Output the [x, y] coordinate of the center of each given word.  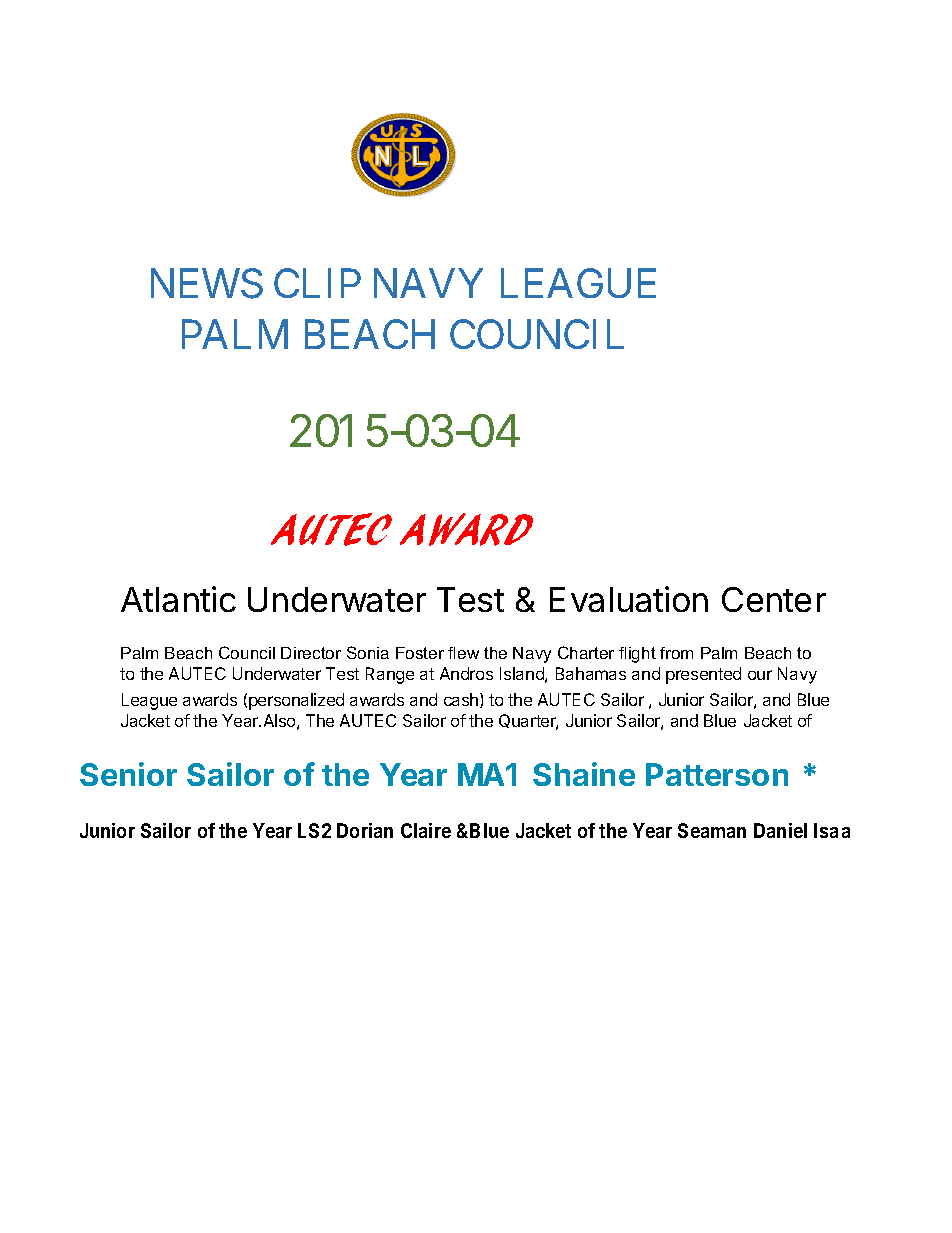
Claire [426, 830]
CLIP [317, 283]
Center [774, 599]
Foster [420, 653]
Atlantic [178, 599]
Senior [128, 774]
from [676, 653]
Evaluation [629, 599]
